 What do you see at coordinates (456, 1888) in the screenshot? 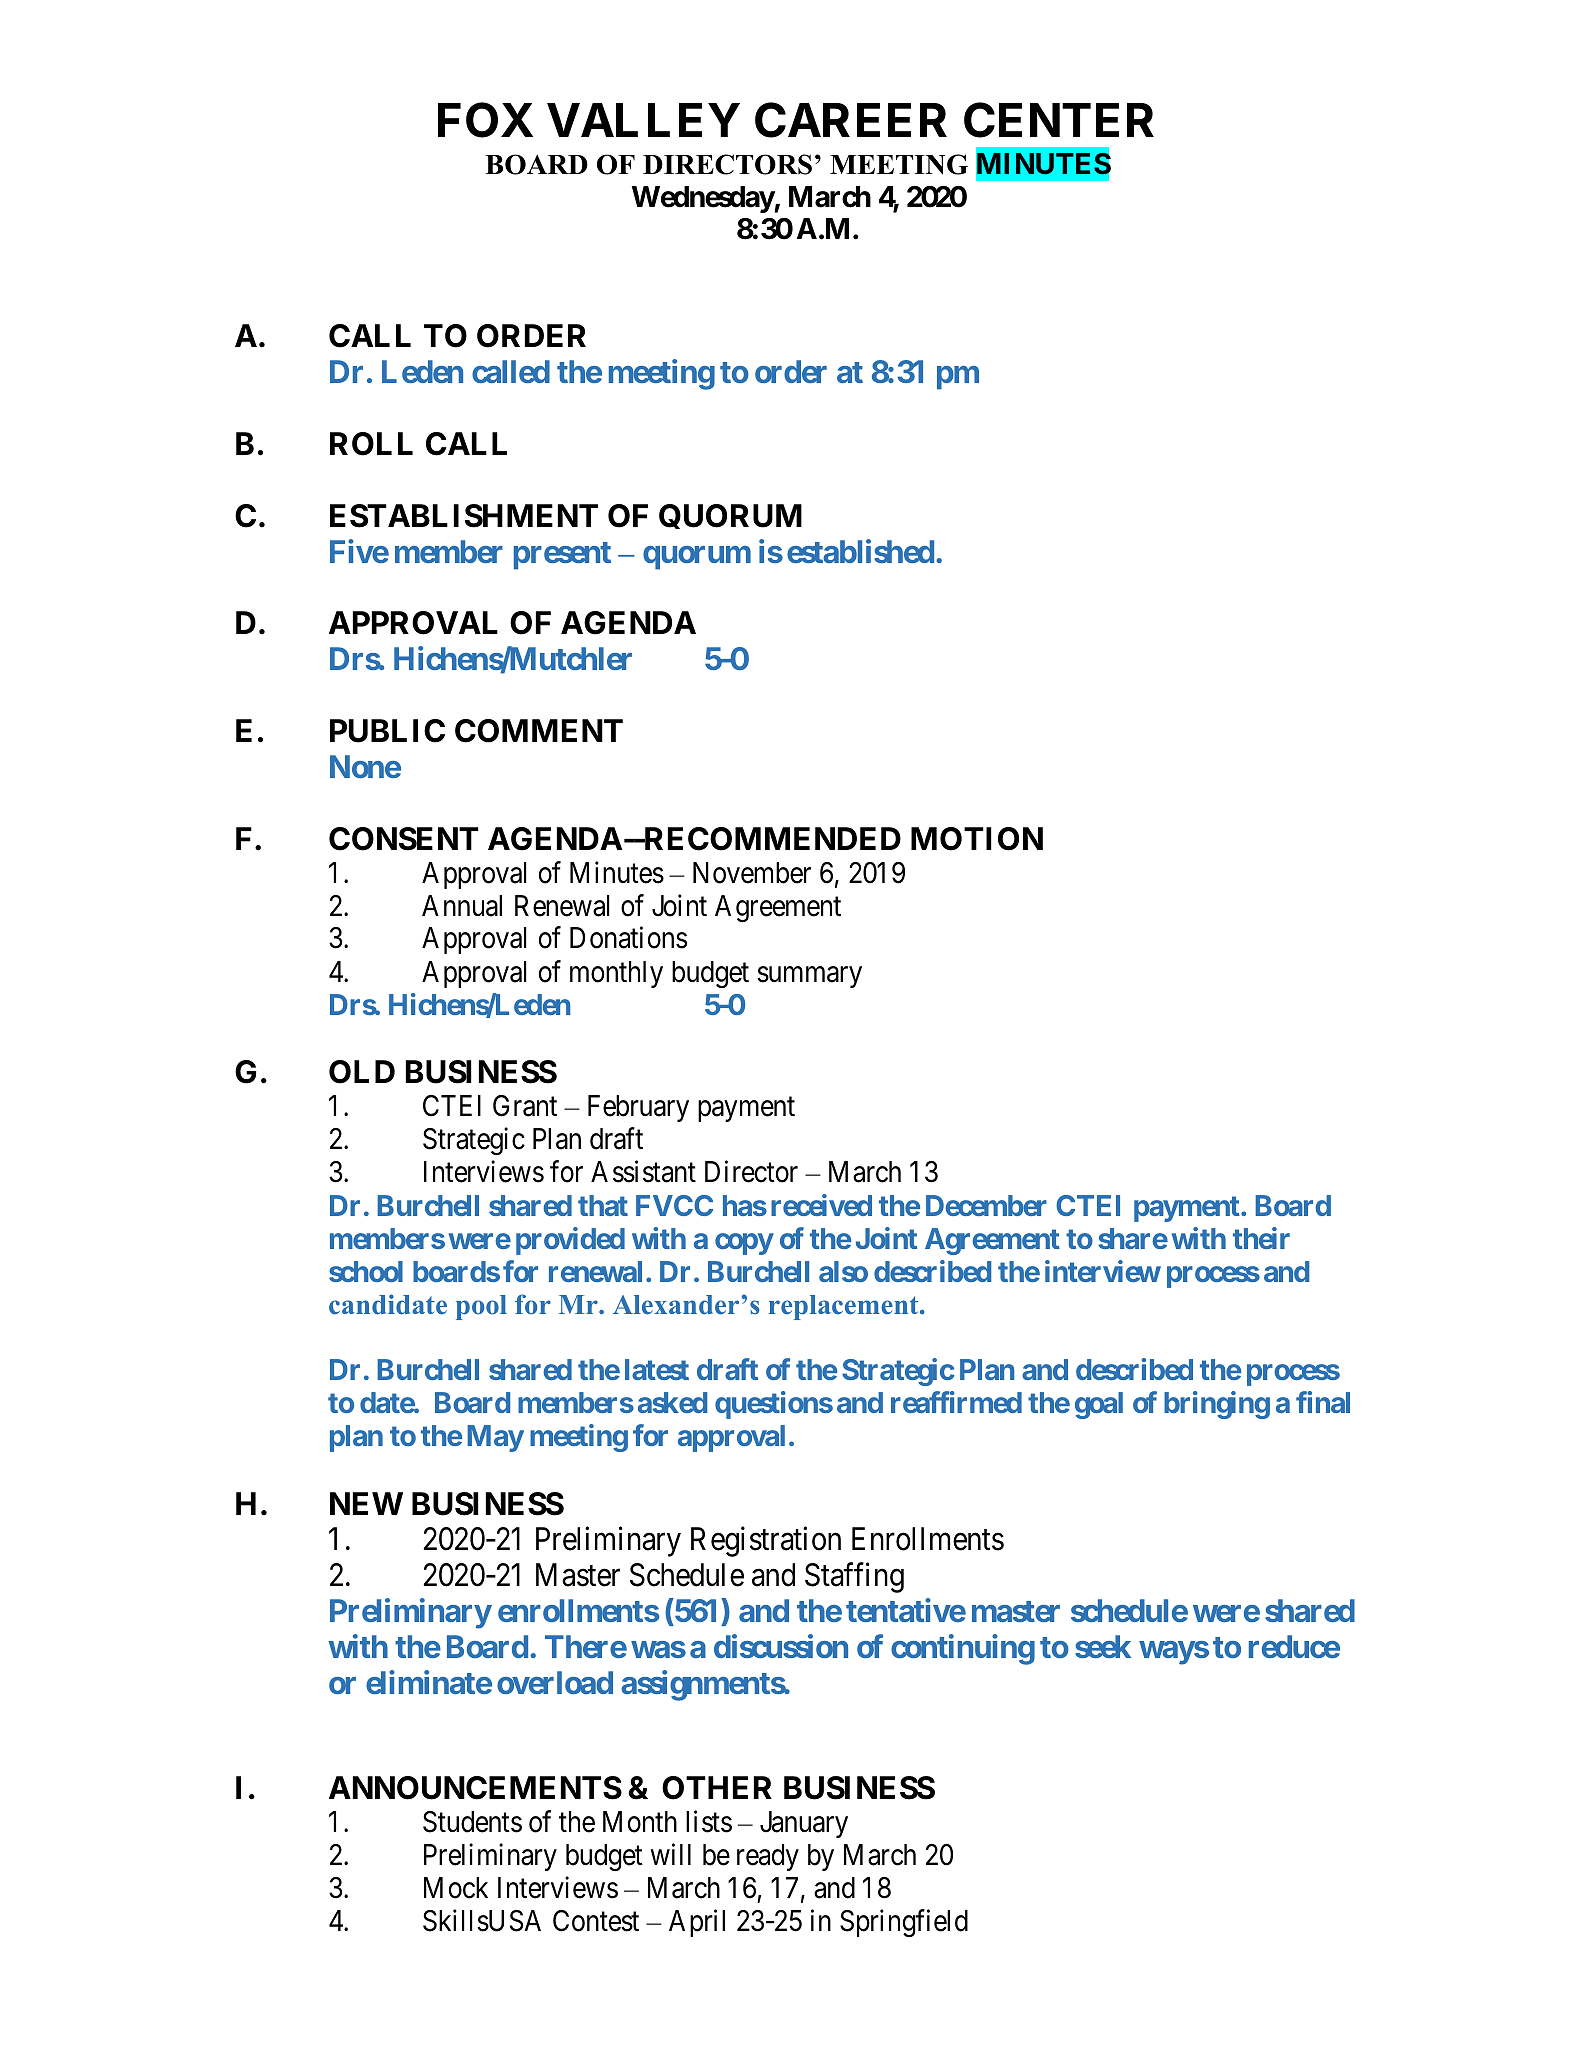
I see `Mock` at bounding box center [456, 1888].
